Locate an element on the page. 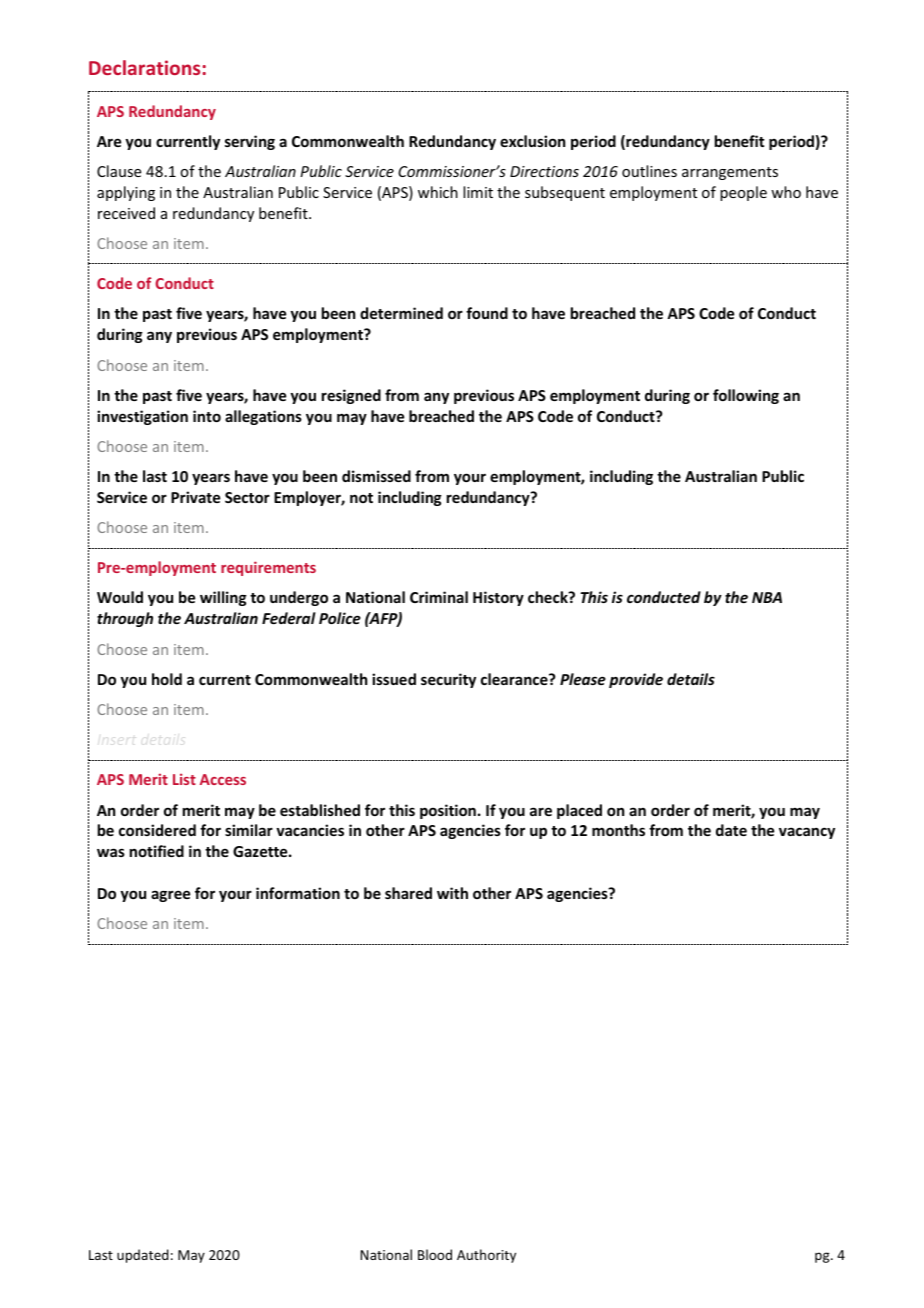 This image has width=924, height=1308. arrangements is located at coordinates (730, 173).
